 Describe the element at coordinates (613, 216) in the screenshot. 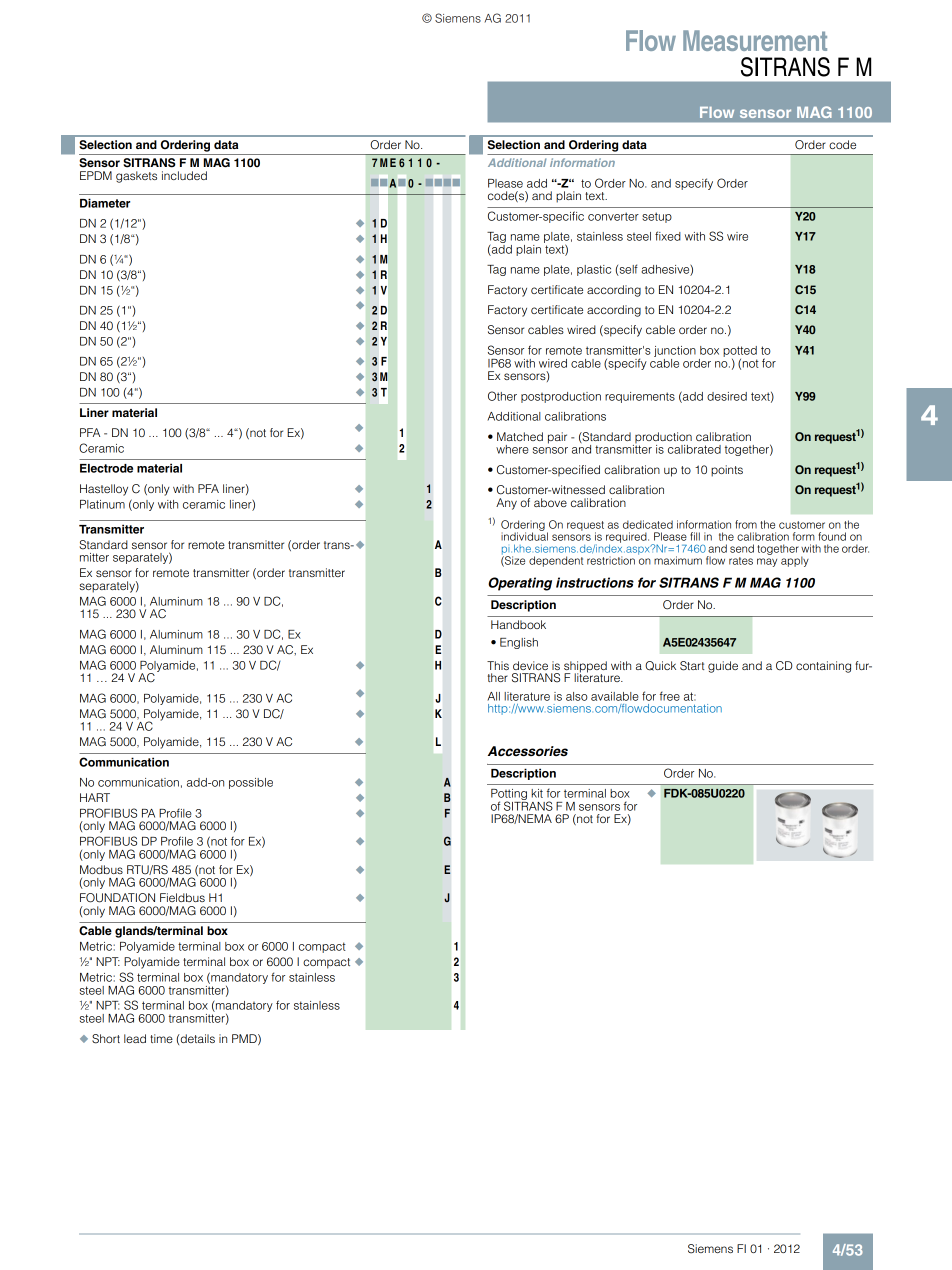

I see `converter` at that location.
